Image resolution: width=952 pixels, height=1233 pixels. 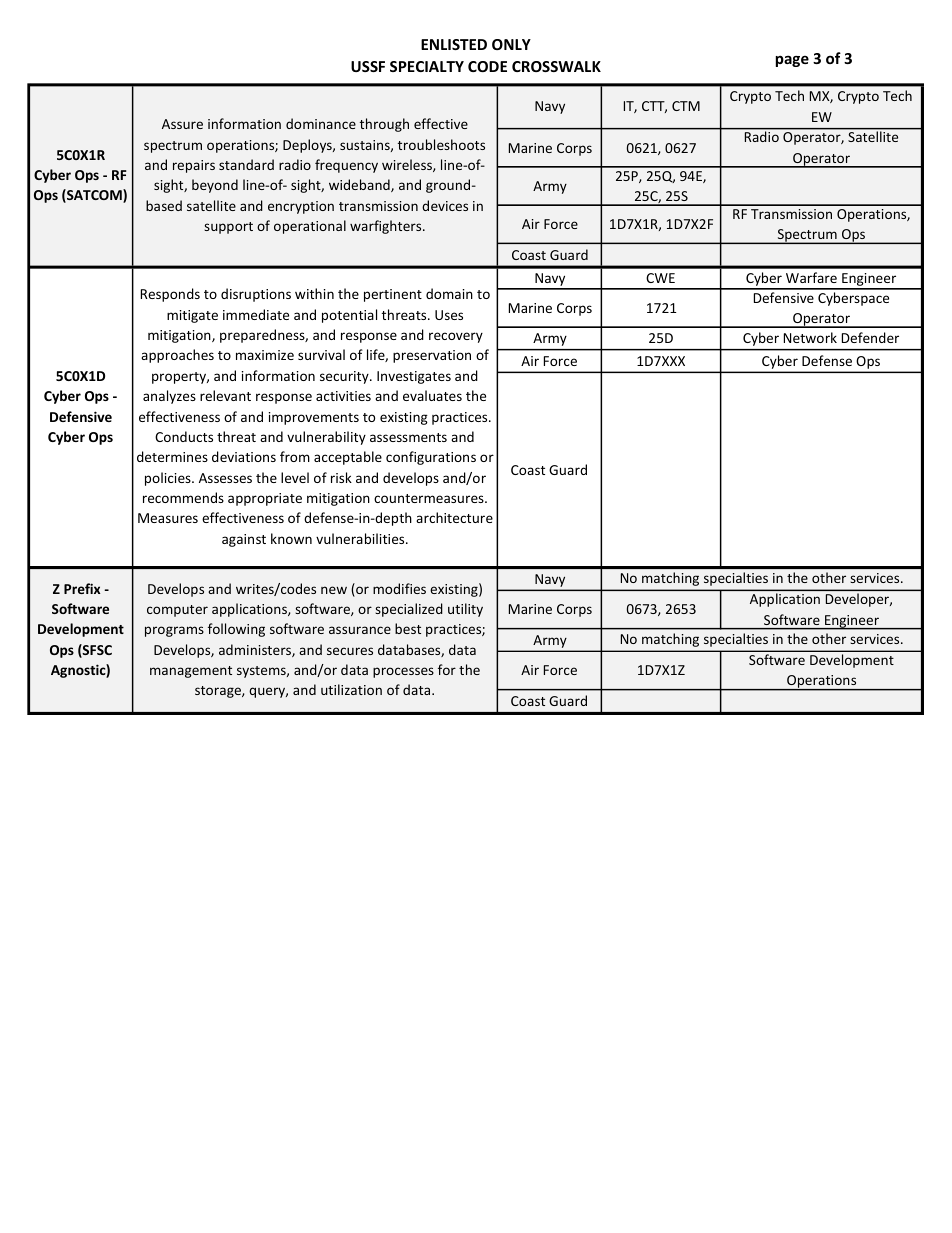 I want to click on management, so click(x=191, y=672).
